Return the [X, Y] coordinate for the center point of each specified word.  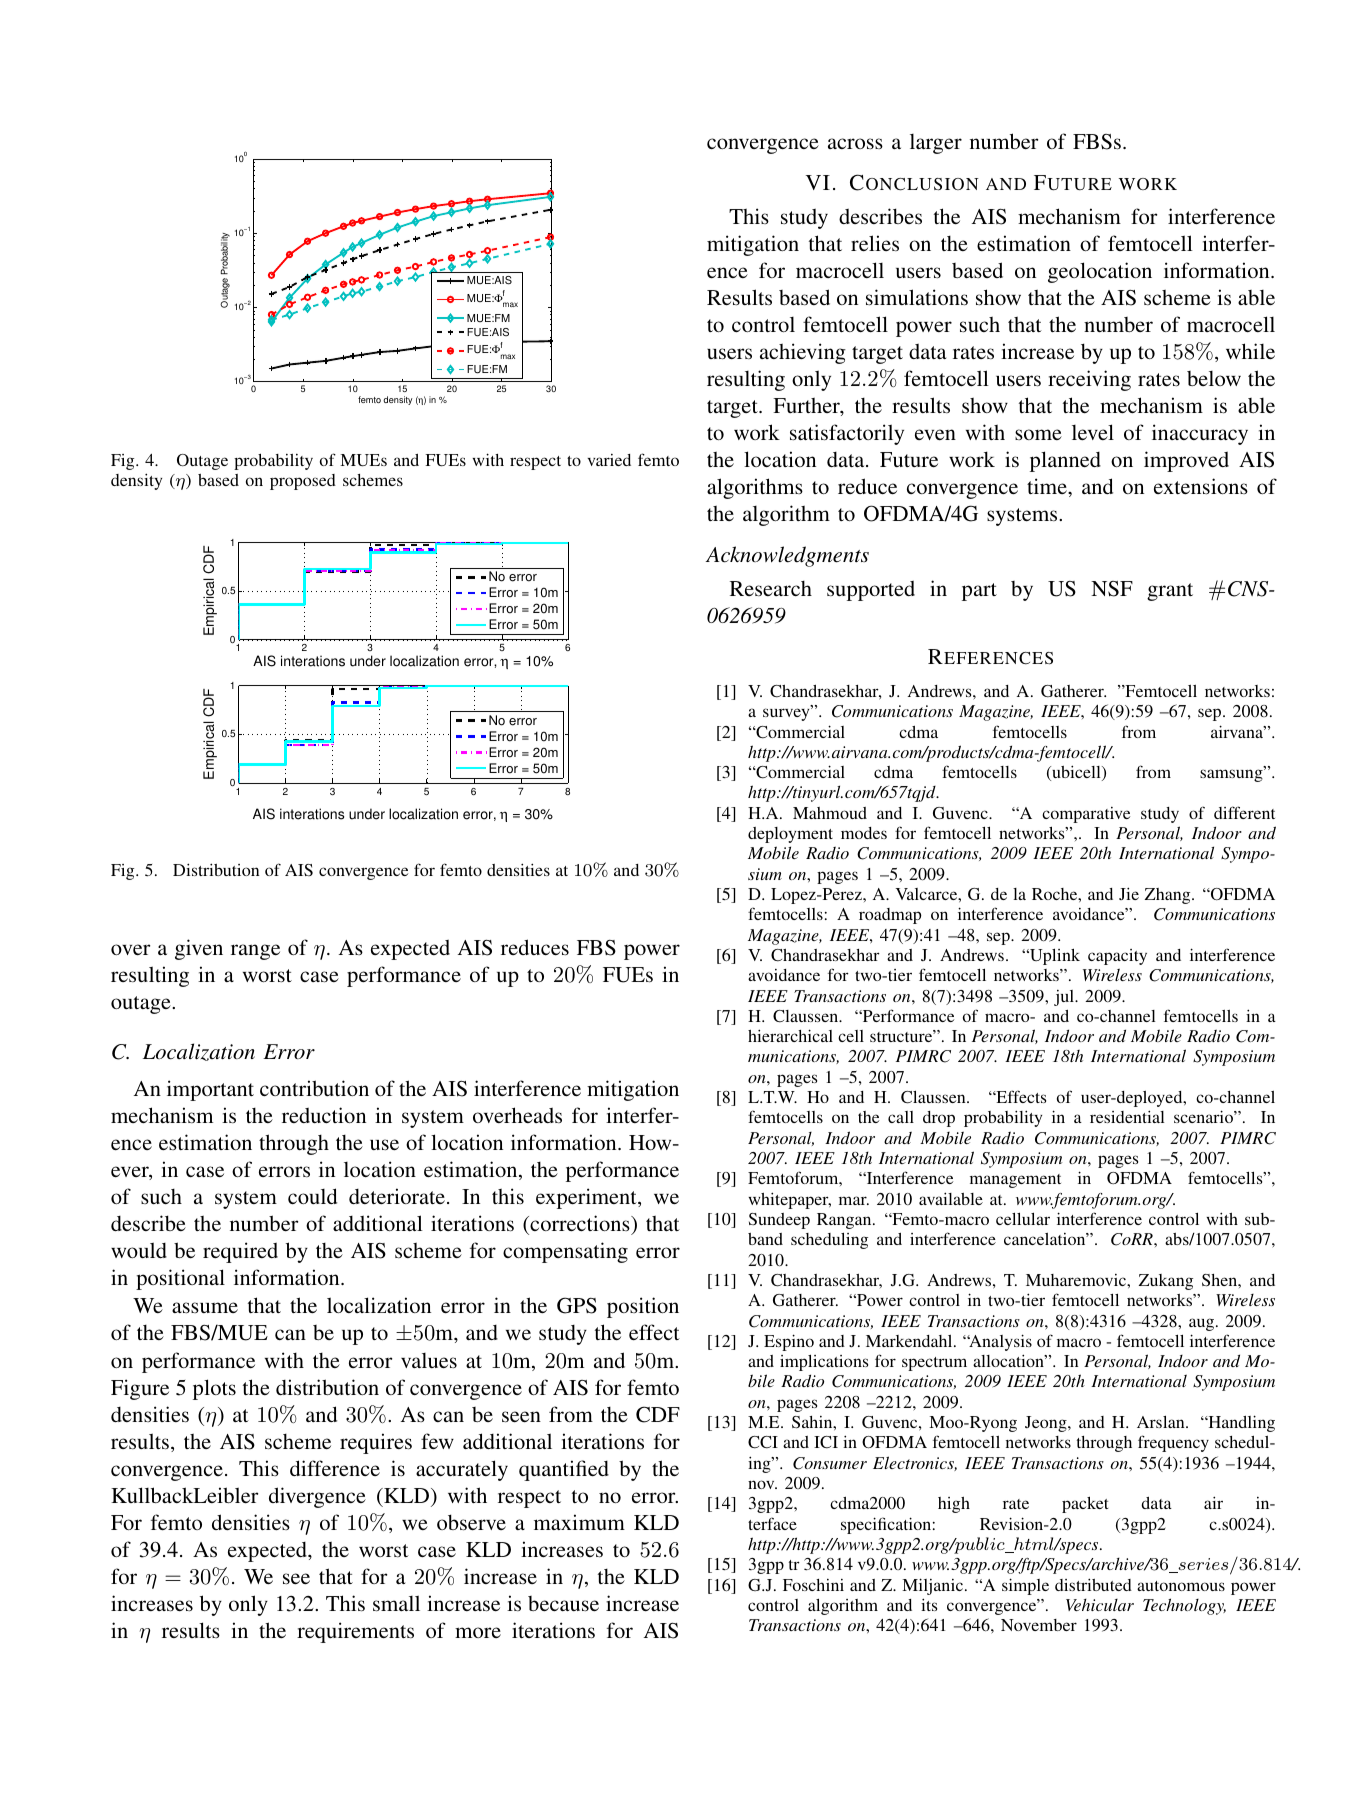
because [563, 1604]
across [855, 144]
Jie [1129, 893]
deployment [790, 835]
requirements [355, 1632]
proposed [303, 482]
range [255, 952]
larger [936, 144]
